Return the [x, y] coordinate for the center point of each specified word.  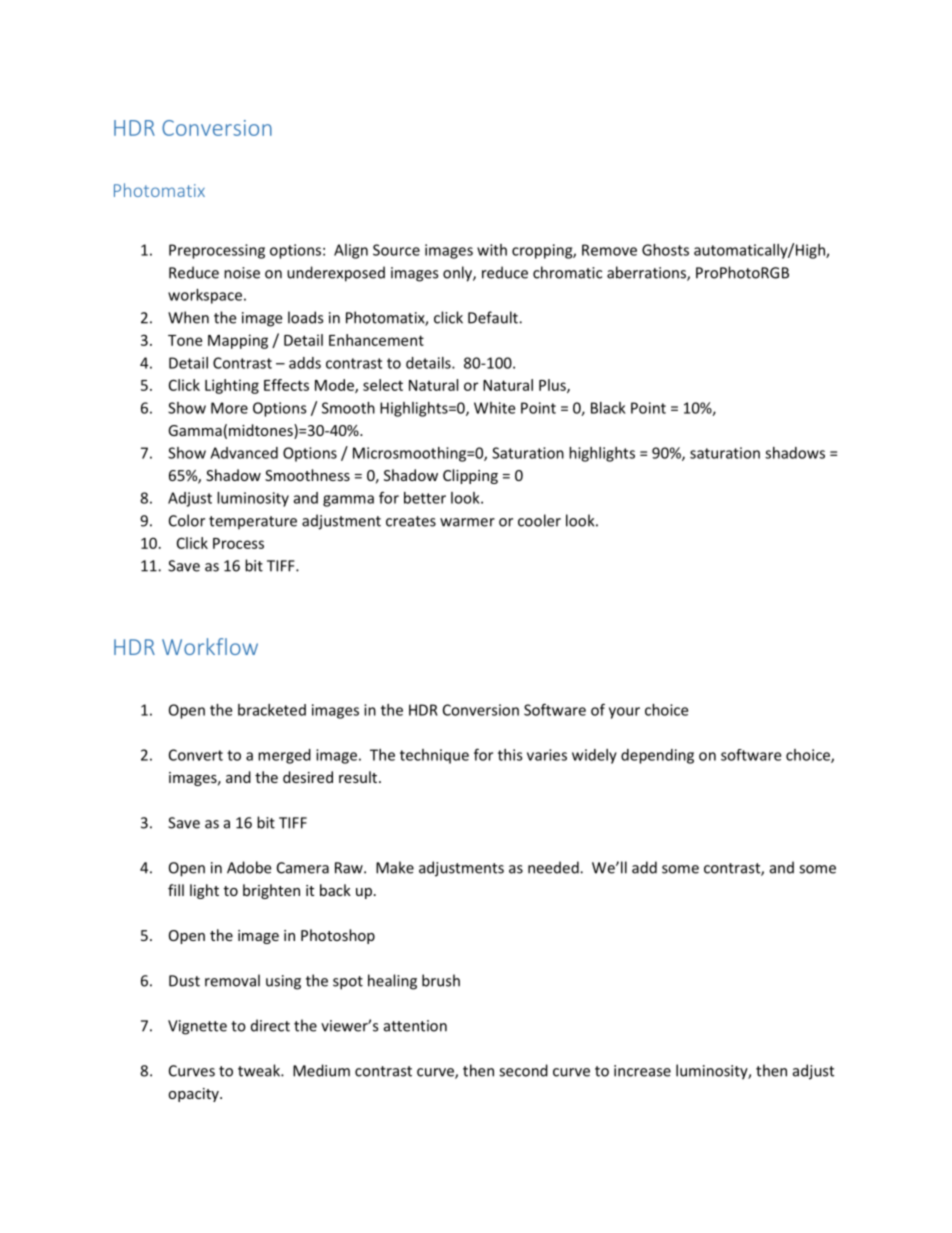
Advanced [244, 453]
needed [554, 867]
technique [434, 756]
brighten [271, 891]
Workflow [210, 646]
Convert [196, 755]
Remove [609, 250]
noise [242, 273]
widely [594, 756]
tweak [260, 1070]
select [383, 385]
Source [396, 250]
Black [608, 408]
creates [411, 521]
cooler [539, 520]
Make [395, 867]
